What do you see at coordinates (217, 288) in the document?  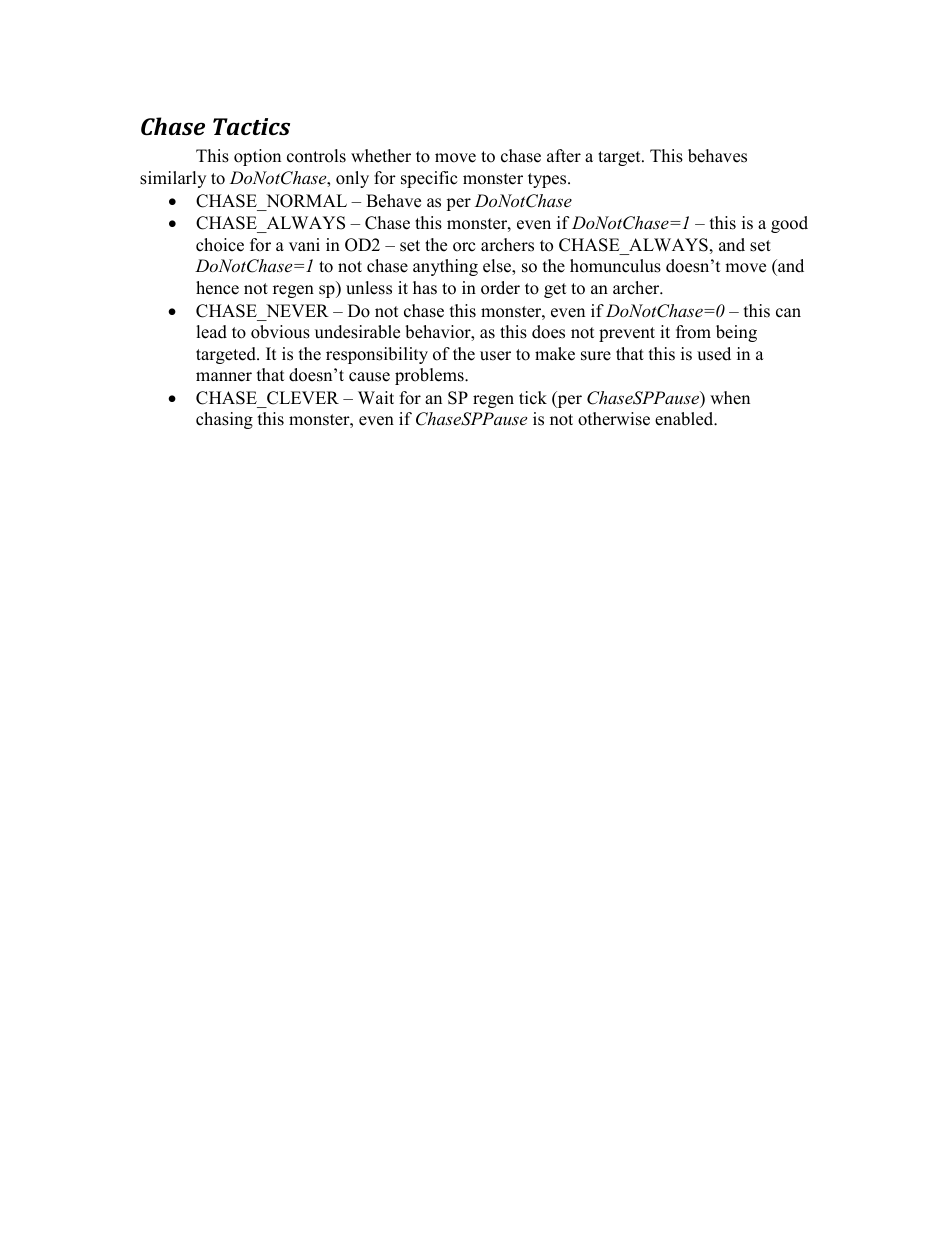 I see `hence` at bounding box center [217, 288].
